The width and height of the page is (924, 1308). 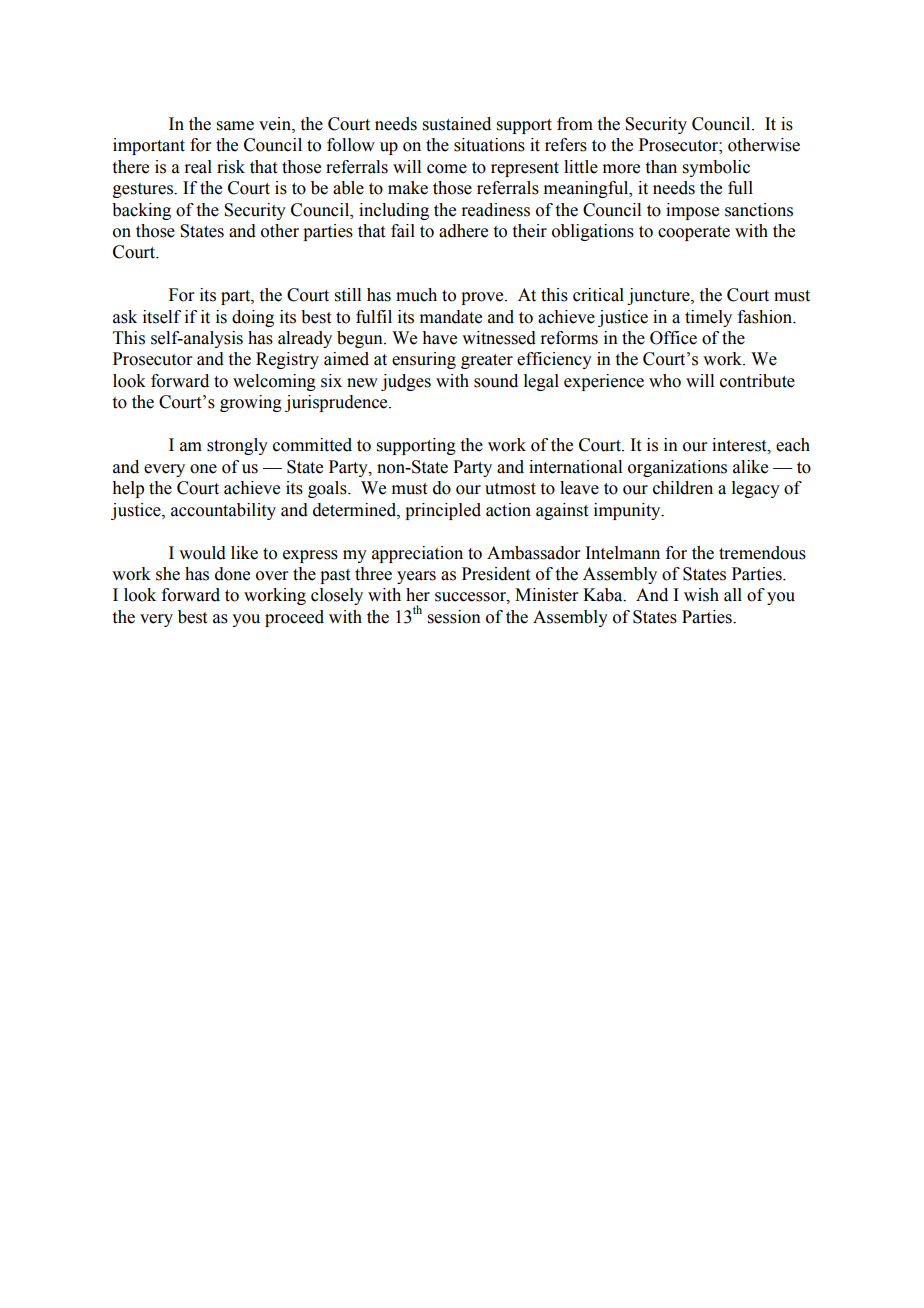 I want to click on session, so click(x=454, y=617).
